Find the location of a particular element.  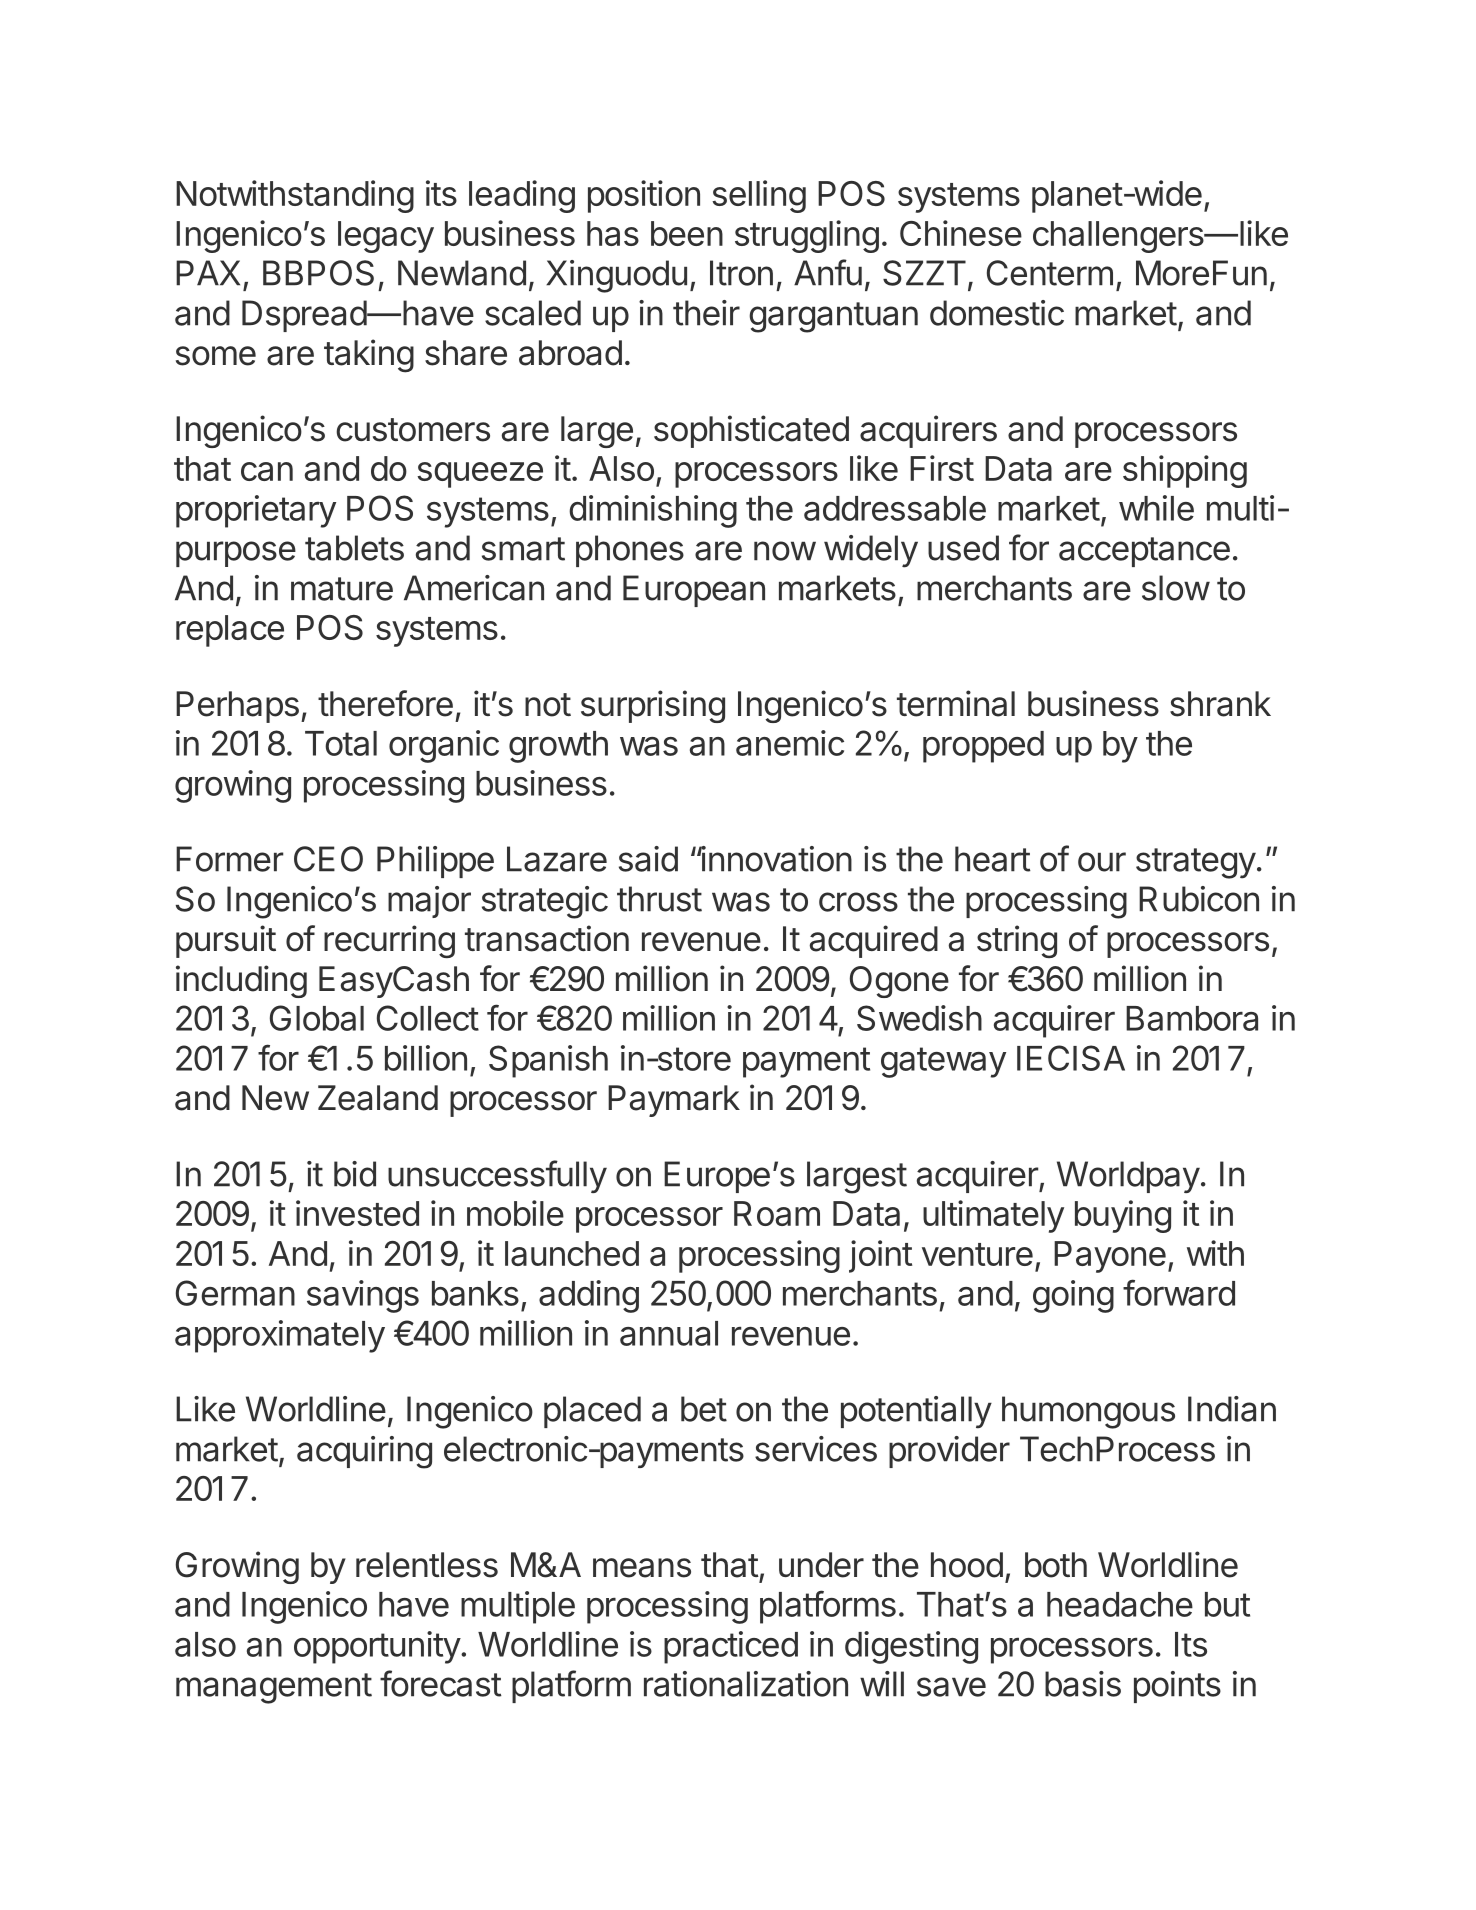

string is located at coordinates (1017, 941).
